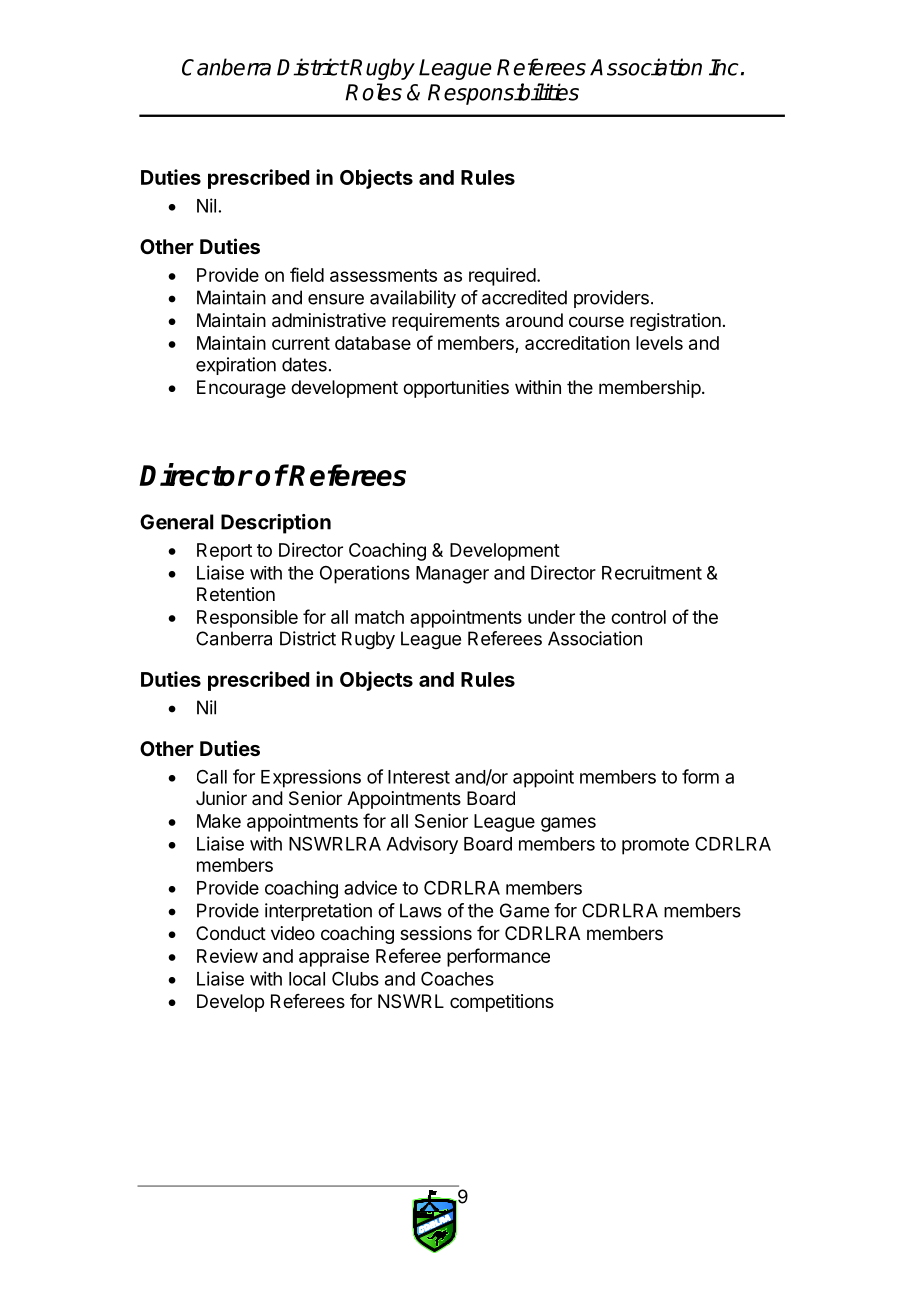  I want to click on registration, so click(675, 322).
